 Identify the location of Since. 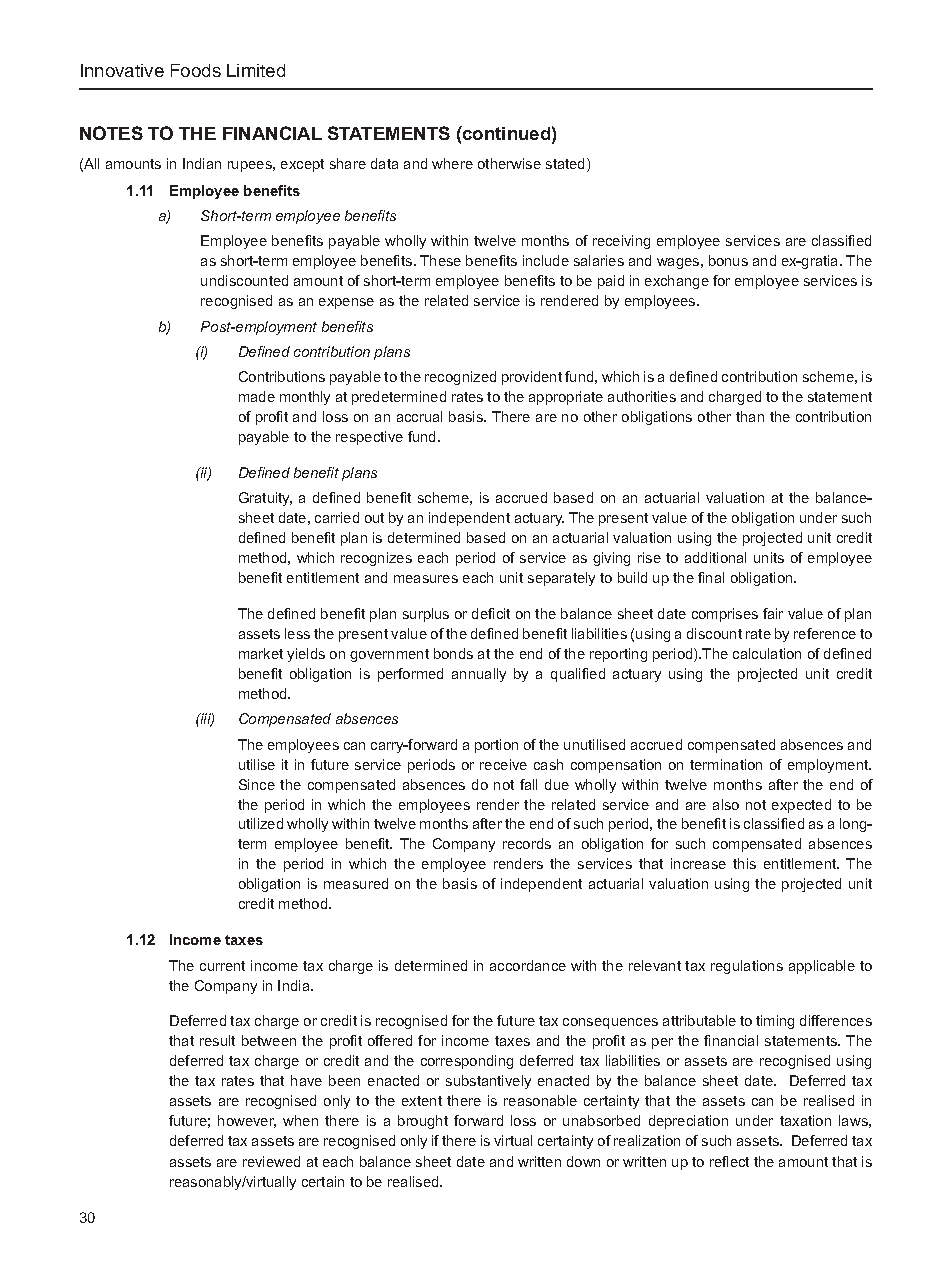
(257, 784).
